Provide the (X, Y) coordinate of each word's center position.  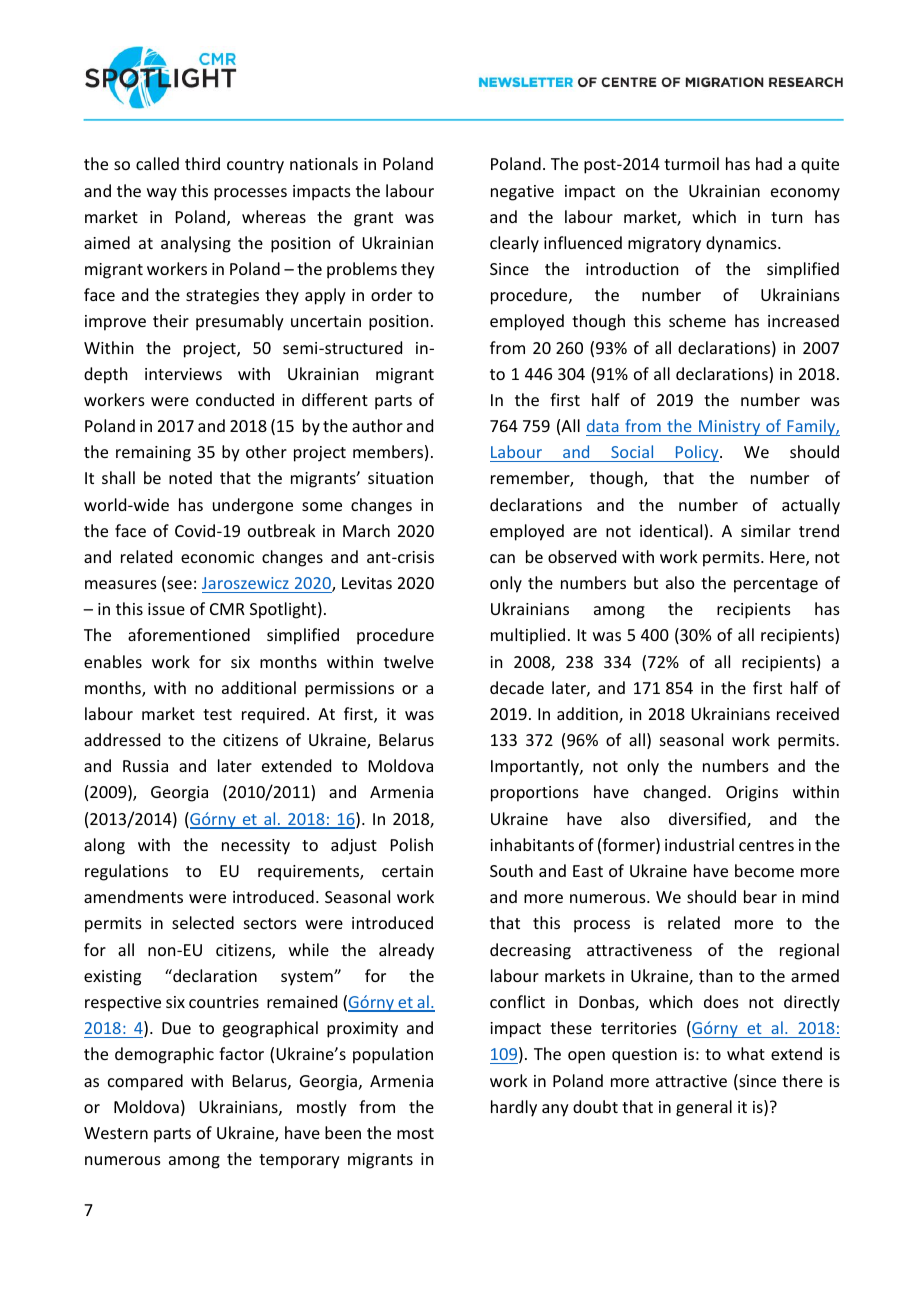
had (769, 163)
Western (116, 1133)
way (162, 194)
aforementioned (189, 634)
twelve (409, 661)
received (808, 713)
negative (522, 193)
